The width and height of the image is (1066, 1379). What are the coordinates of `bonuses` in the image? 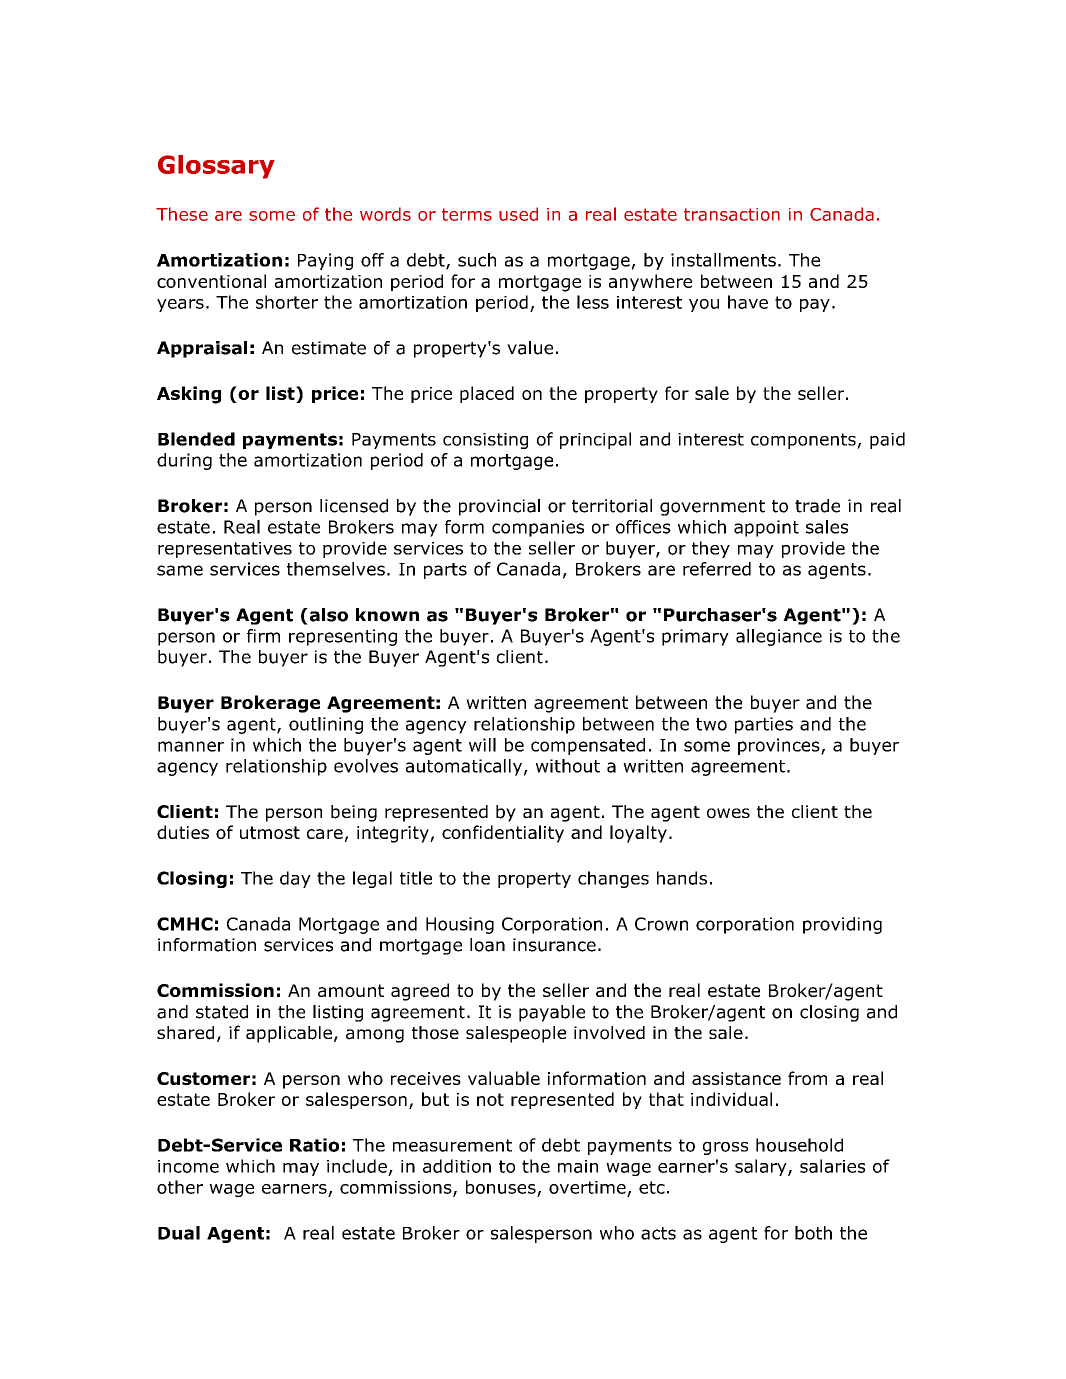 It's located at (501, 1187).
